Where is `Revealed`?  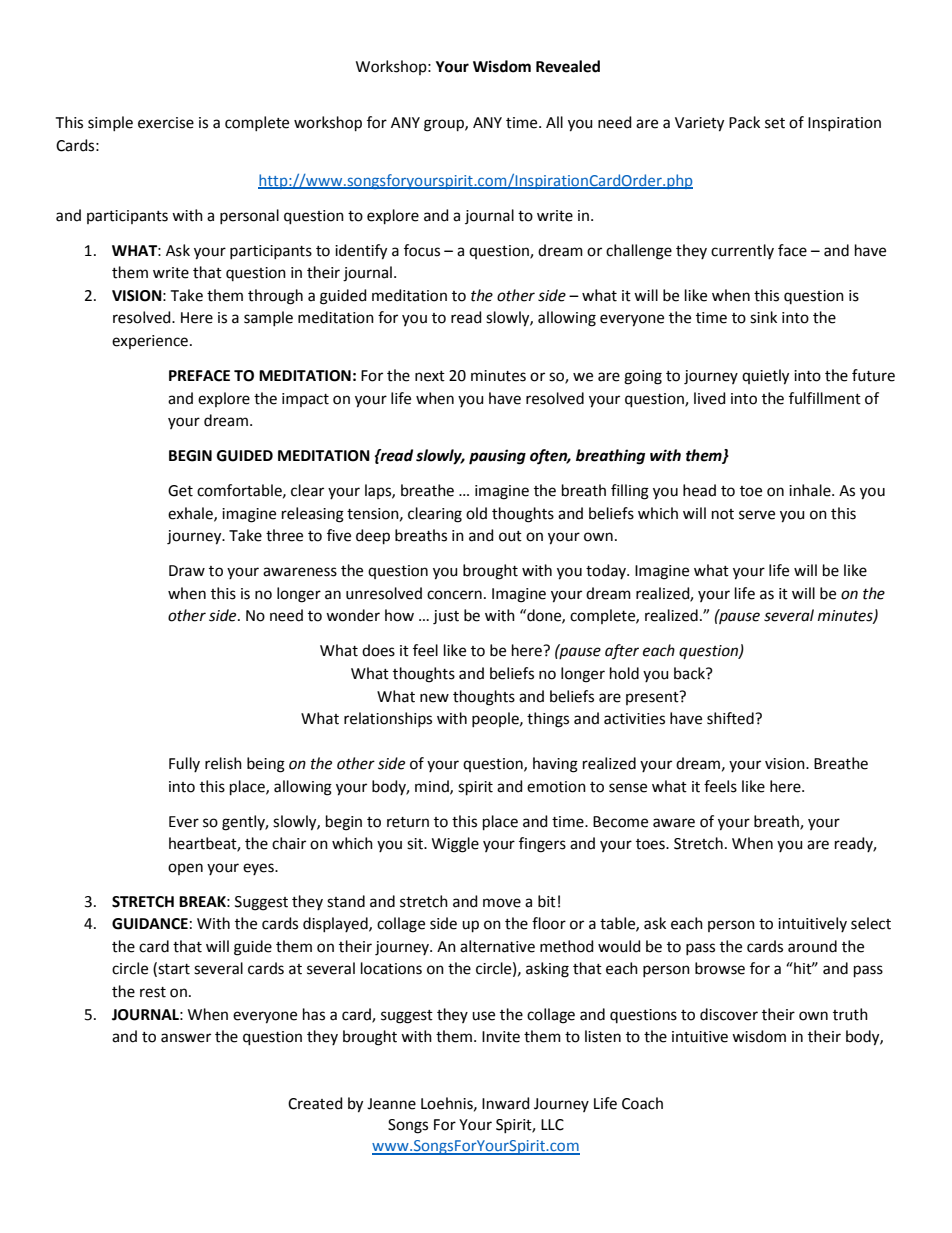 Revealed is located at coordinates (568, 66).
